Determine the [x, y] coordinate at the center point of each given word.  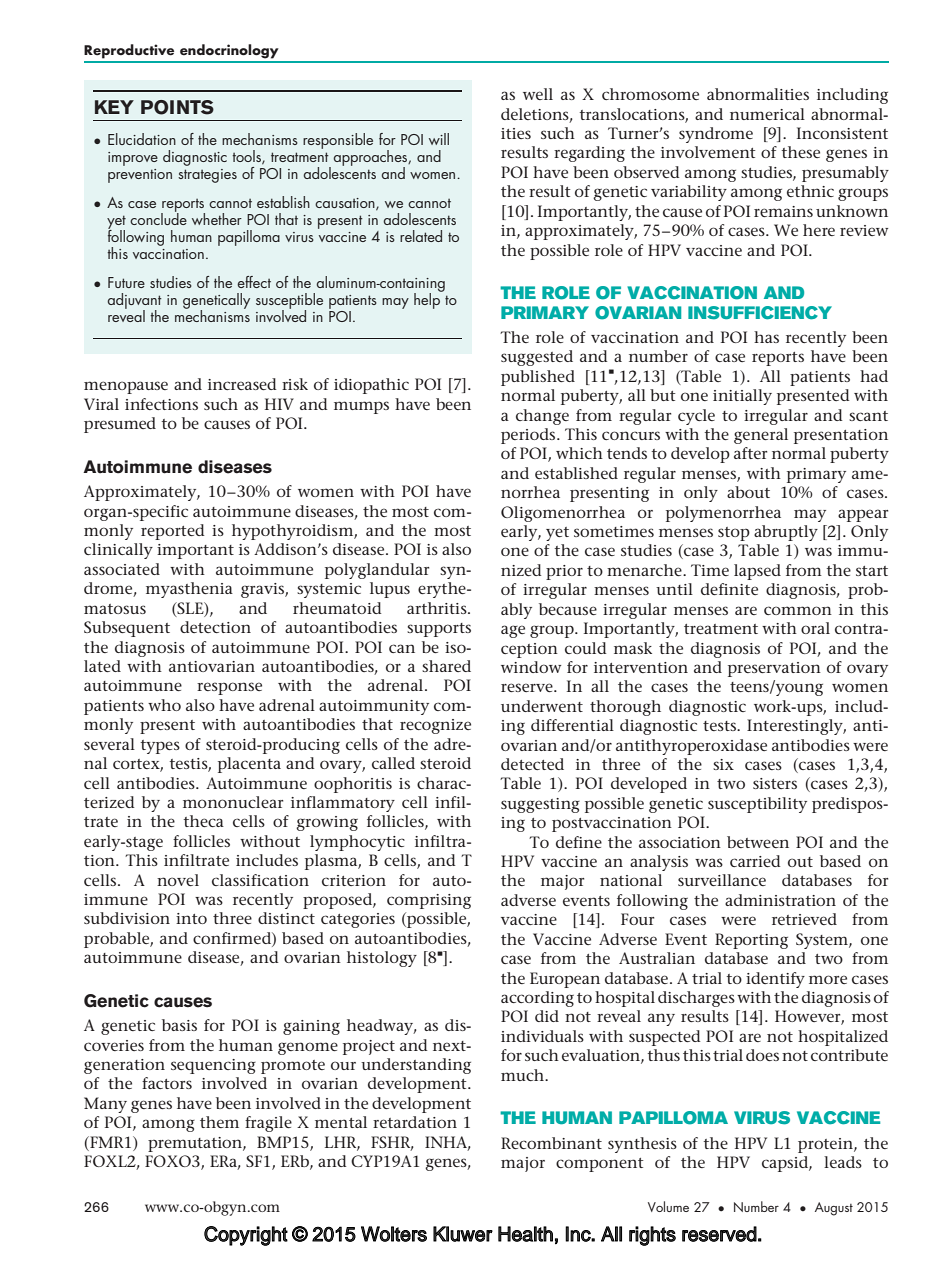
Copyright [246, 1236]
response [229, 688]
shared [446, 666]
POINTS [177, 107]
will [439, 139]
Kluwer [463, 1234]
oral [815, 628]
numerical [767, 114]
